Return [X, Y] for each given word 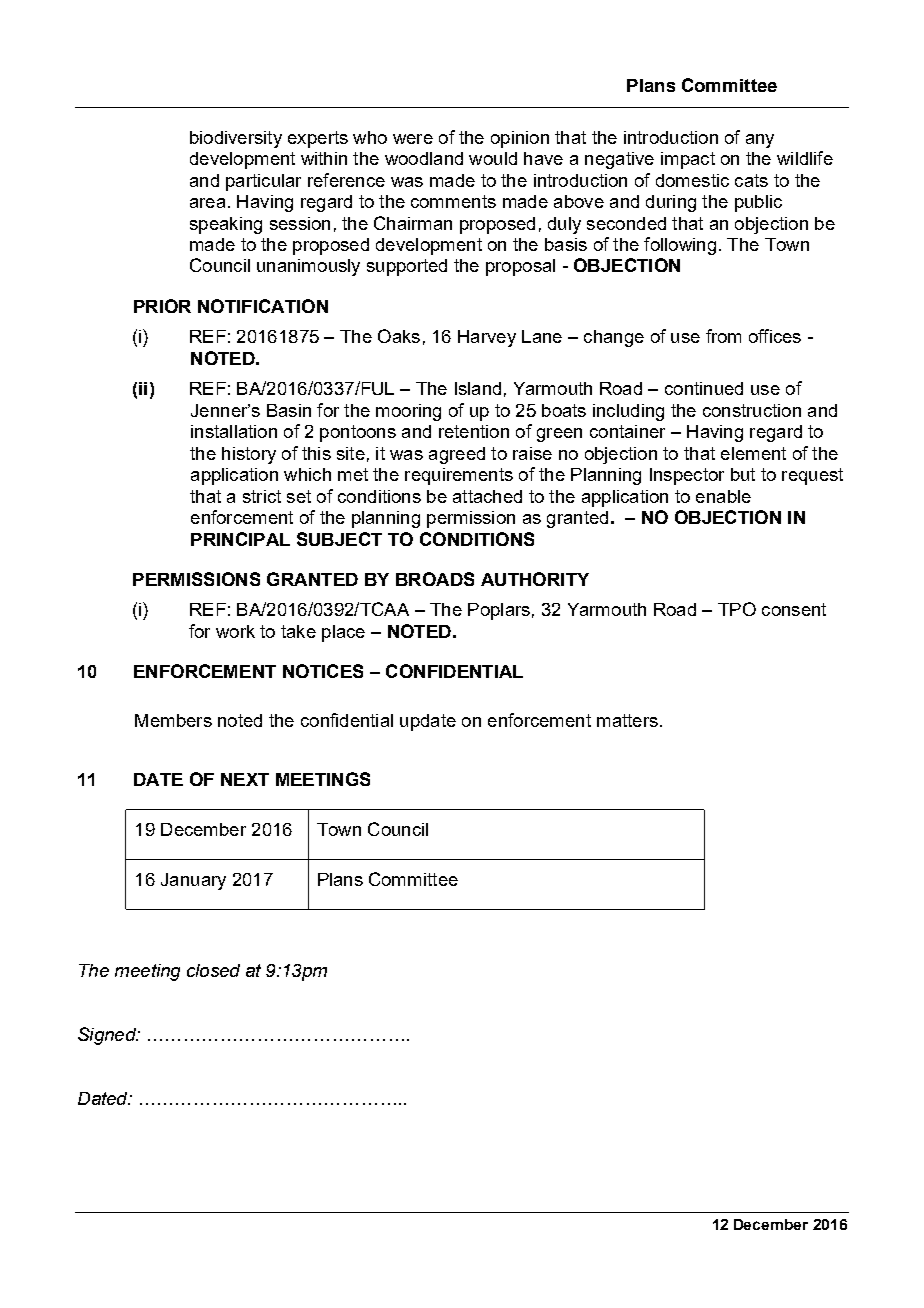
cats [751, 180]
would [493, 158]
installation [234, 431]
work [235, 631]
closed [213, 970]
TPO [737, 609]
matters [627, 720]
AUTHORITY [535, 579]
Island [478, 388]
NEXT [245, 779]
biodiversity [236, 139]
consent [794, 609]
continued [704, 388]
